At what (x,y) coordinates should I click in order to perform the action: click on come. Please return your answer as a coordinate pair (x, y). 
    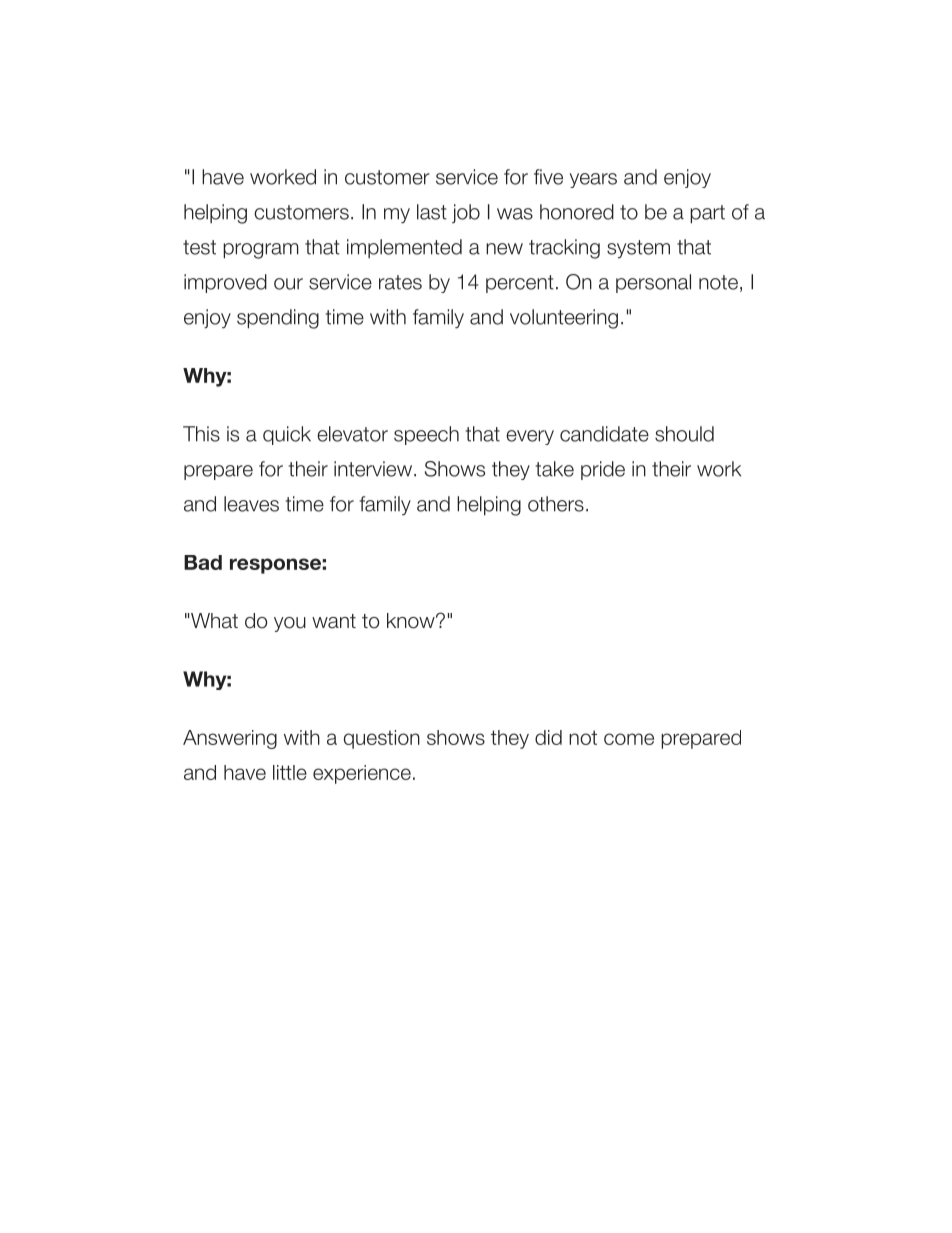
    Looking at the image, I should click on (629, 739).
